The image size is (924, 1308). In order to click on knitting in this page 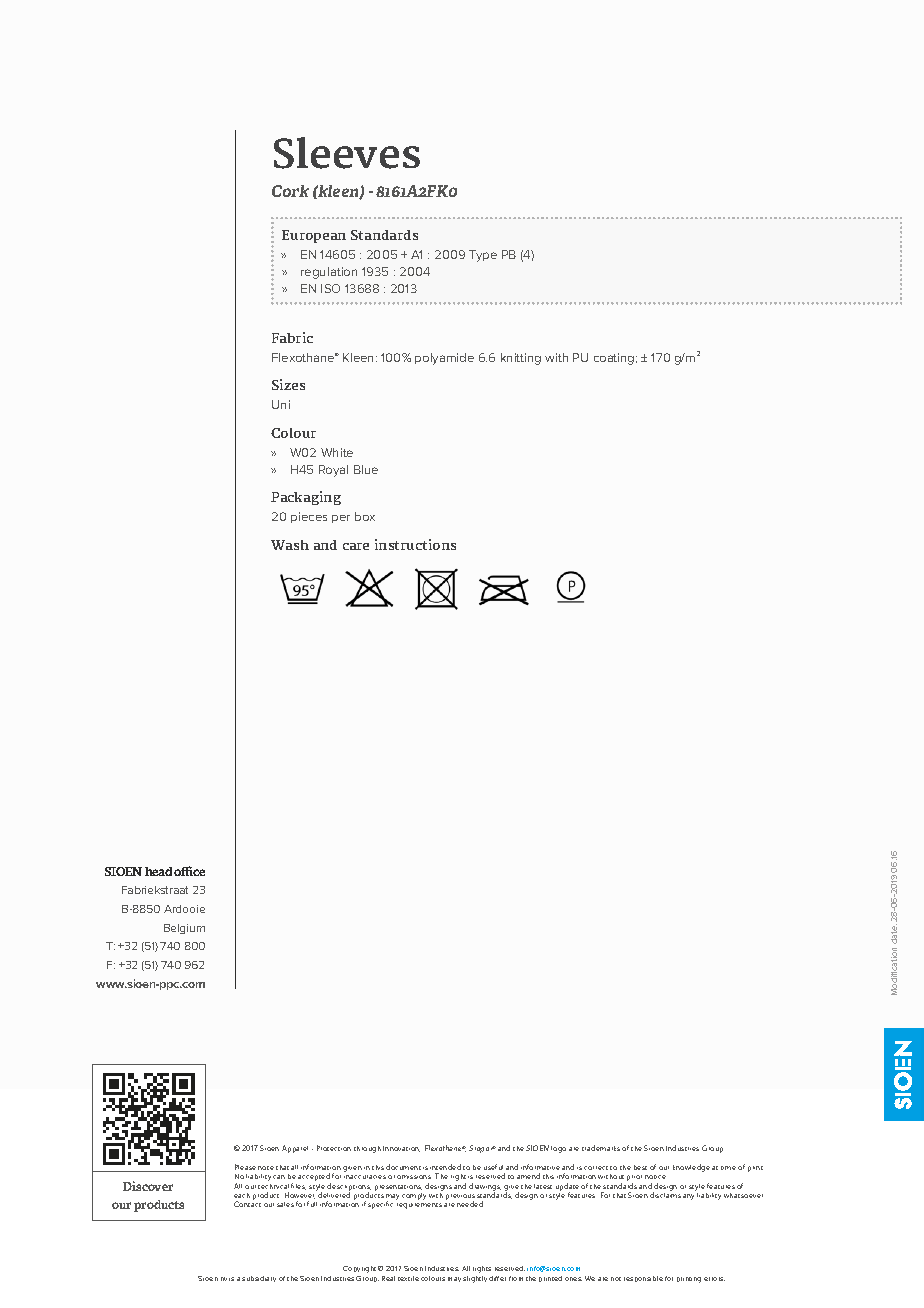, I will do `click(521, 359)`.
